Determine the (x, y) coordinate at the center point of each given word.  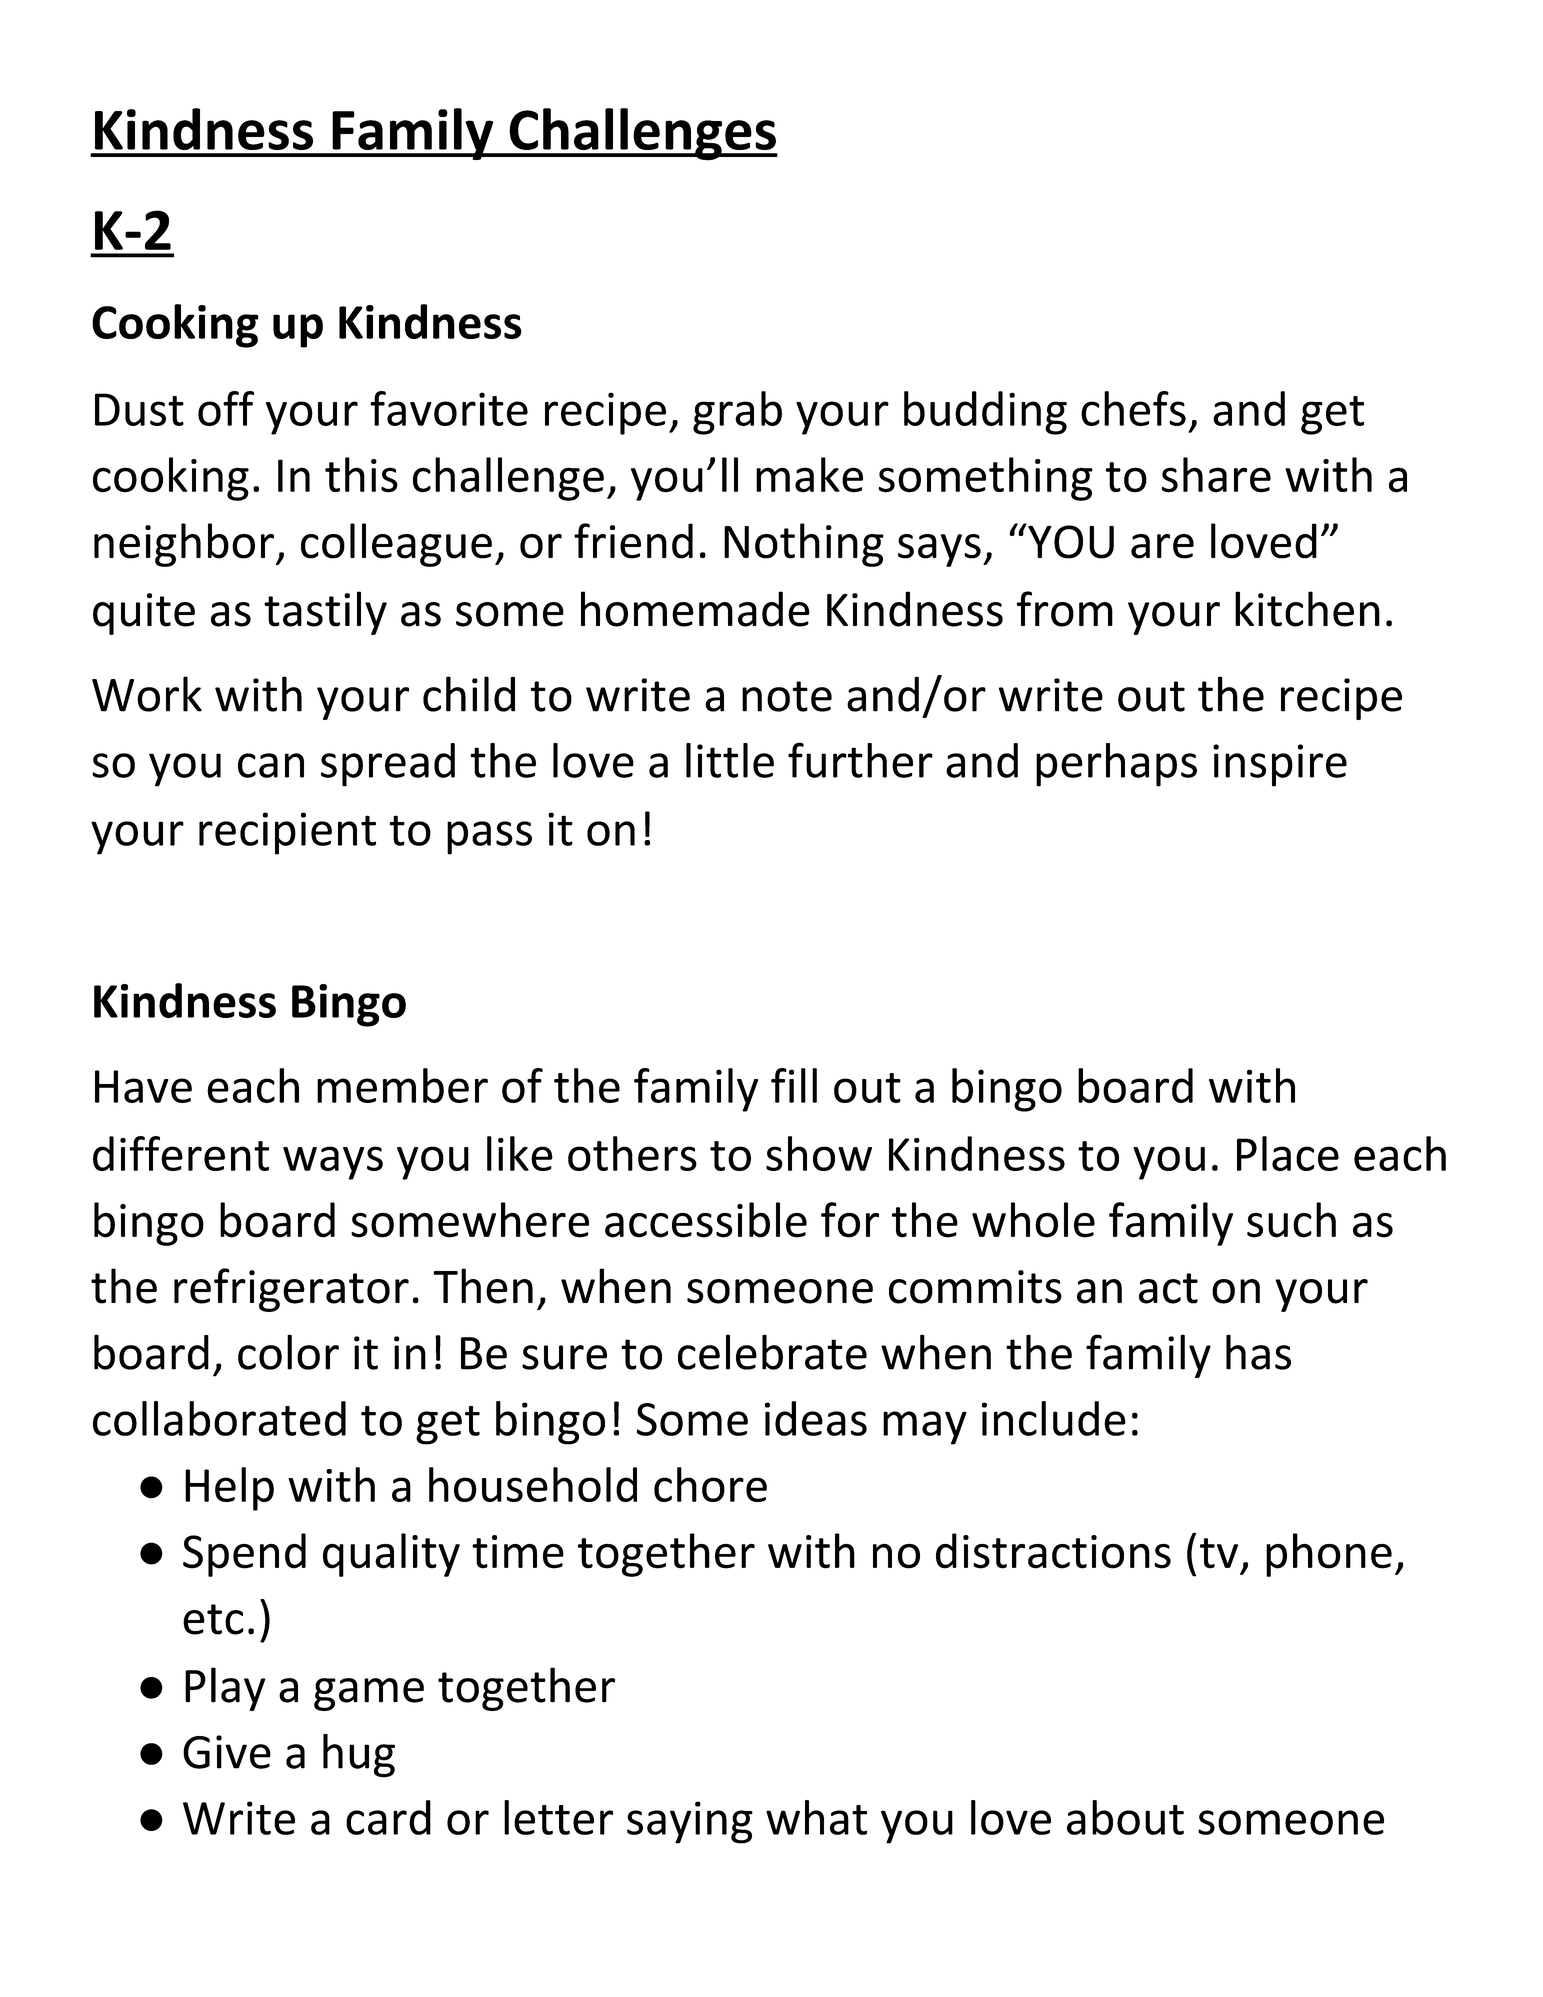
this (361, 475)
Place (1288, 1153)
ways (333, 1163)
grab (737, 413)
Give (227, 1752)
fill (794, 1085)
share (1216, 475)
